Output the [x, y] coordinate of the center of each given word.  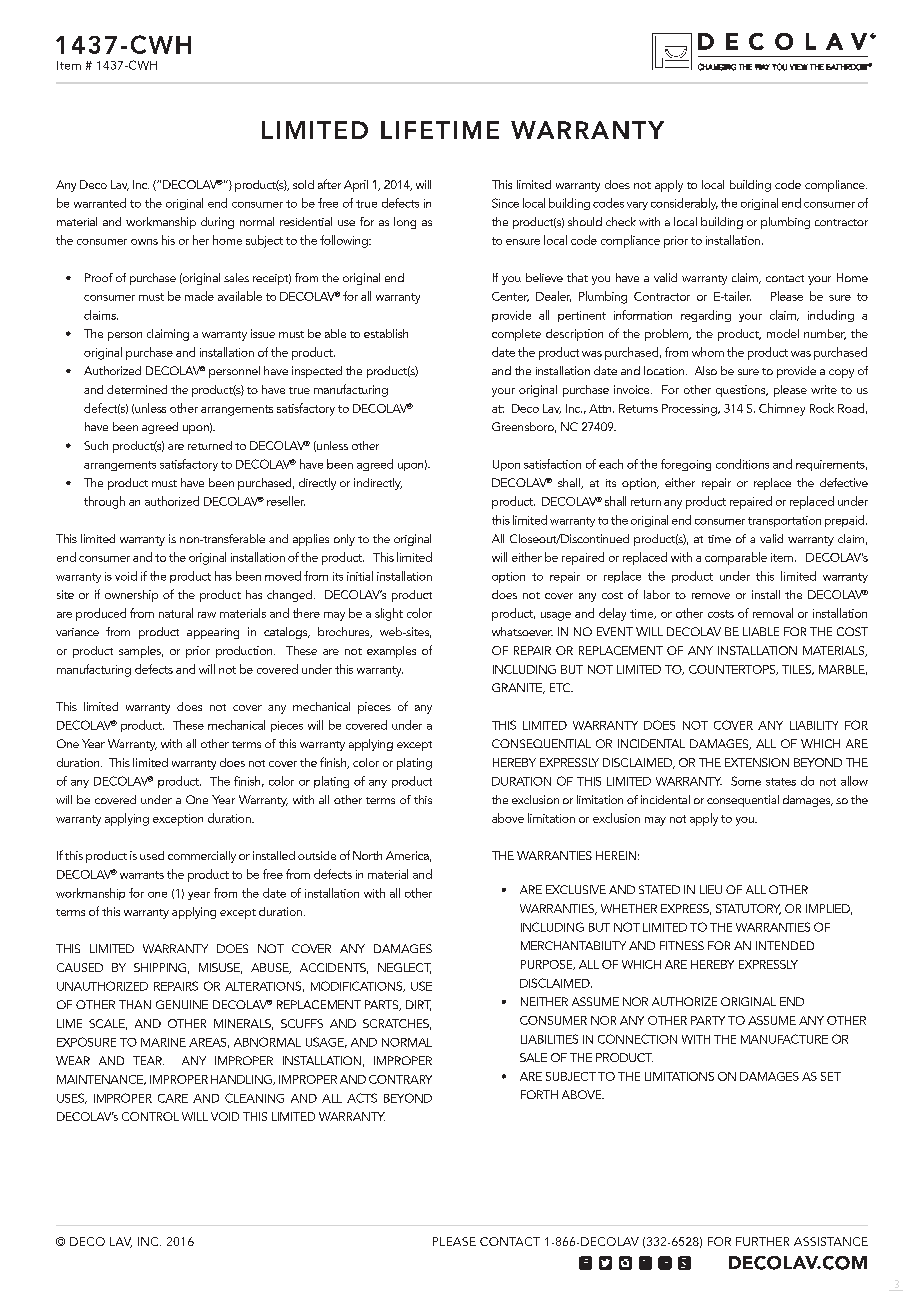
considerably [684, 204]
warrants [142, 875]
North [367, 855]
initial [360, 576]
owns [144, 242]
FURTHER [762, 1241]
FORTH [539, 1094]
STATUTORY [748, 909]
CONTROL [150, 1116]
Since [505, 203]
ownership [131, 596]
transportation [784, 521]
